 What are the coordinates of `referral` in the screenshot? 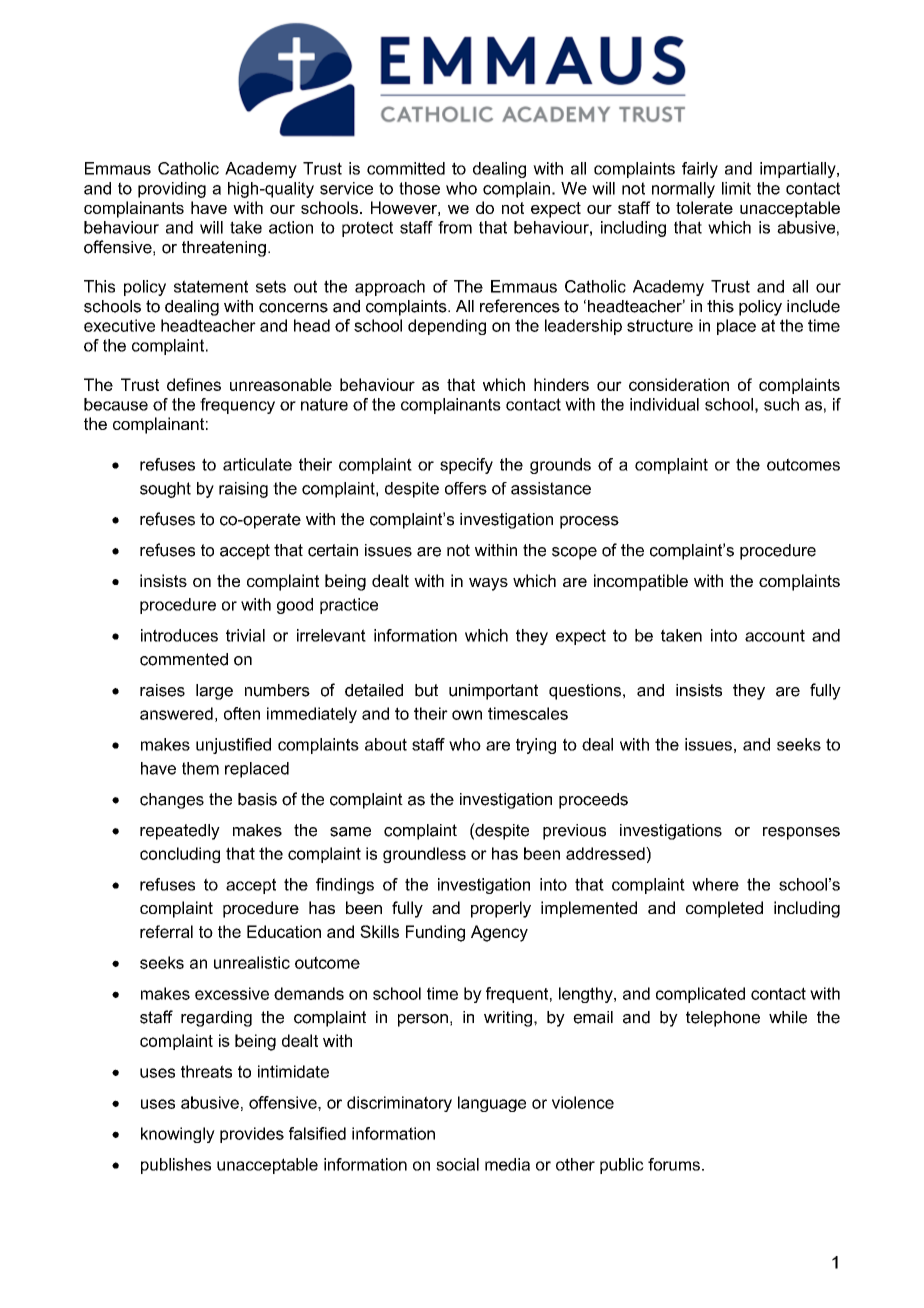 It's located at (166, 931).
